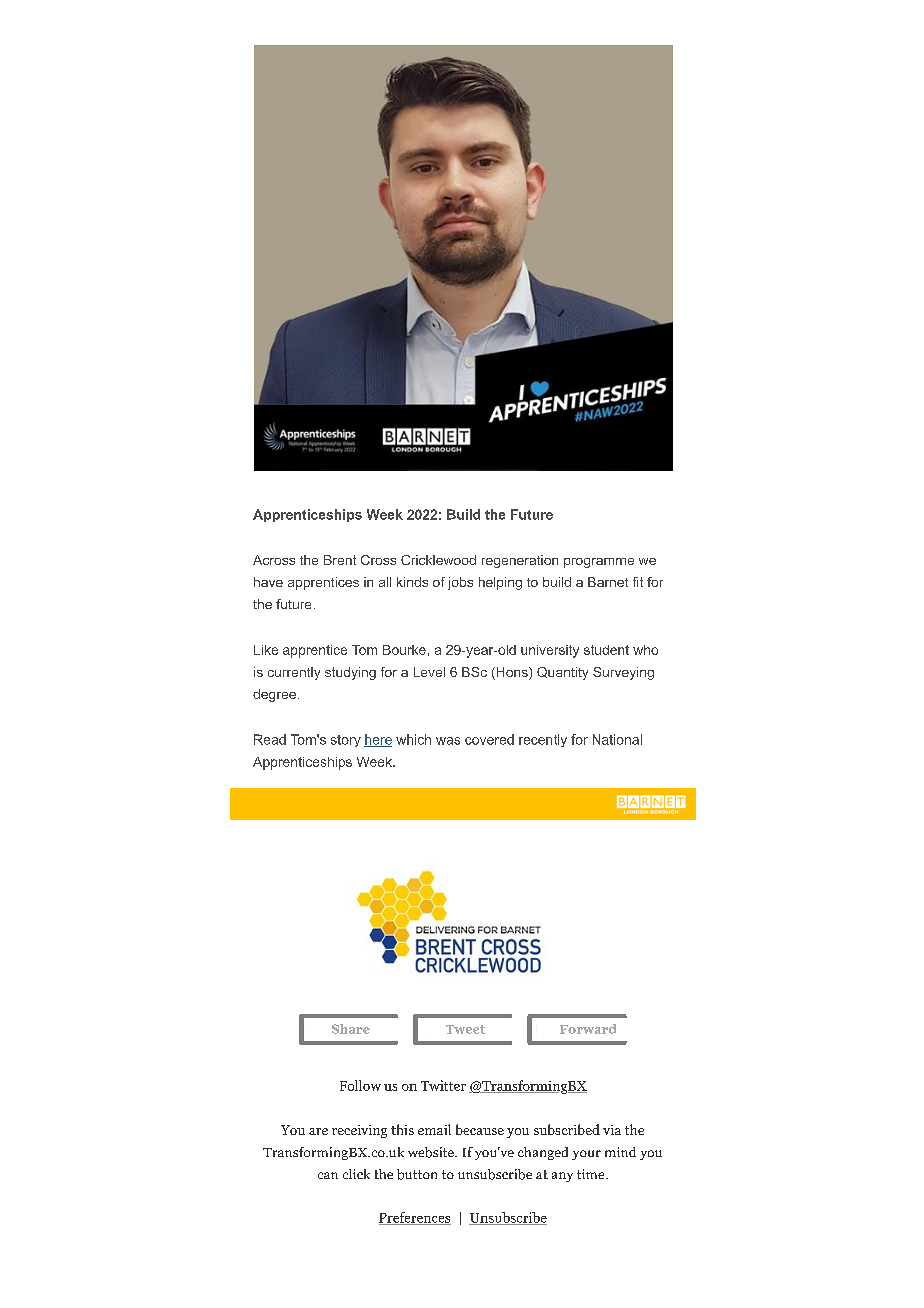  Describe the element at coordinates (328, 1175) in the page. I see `can` at that location.
